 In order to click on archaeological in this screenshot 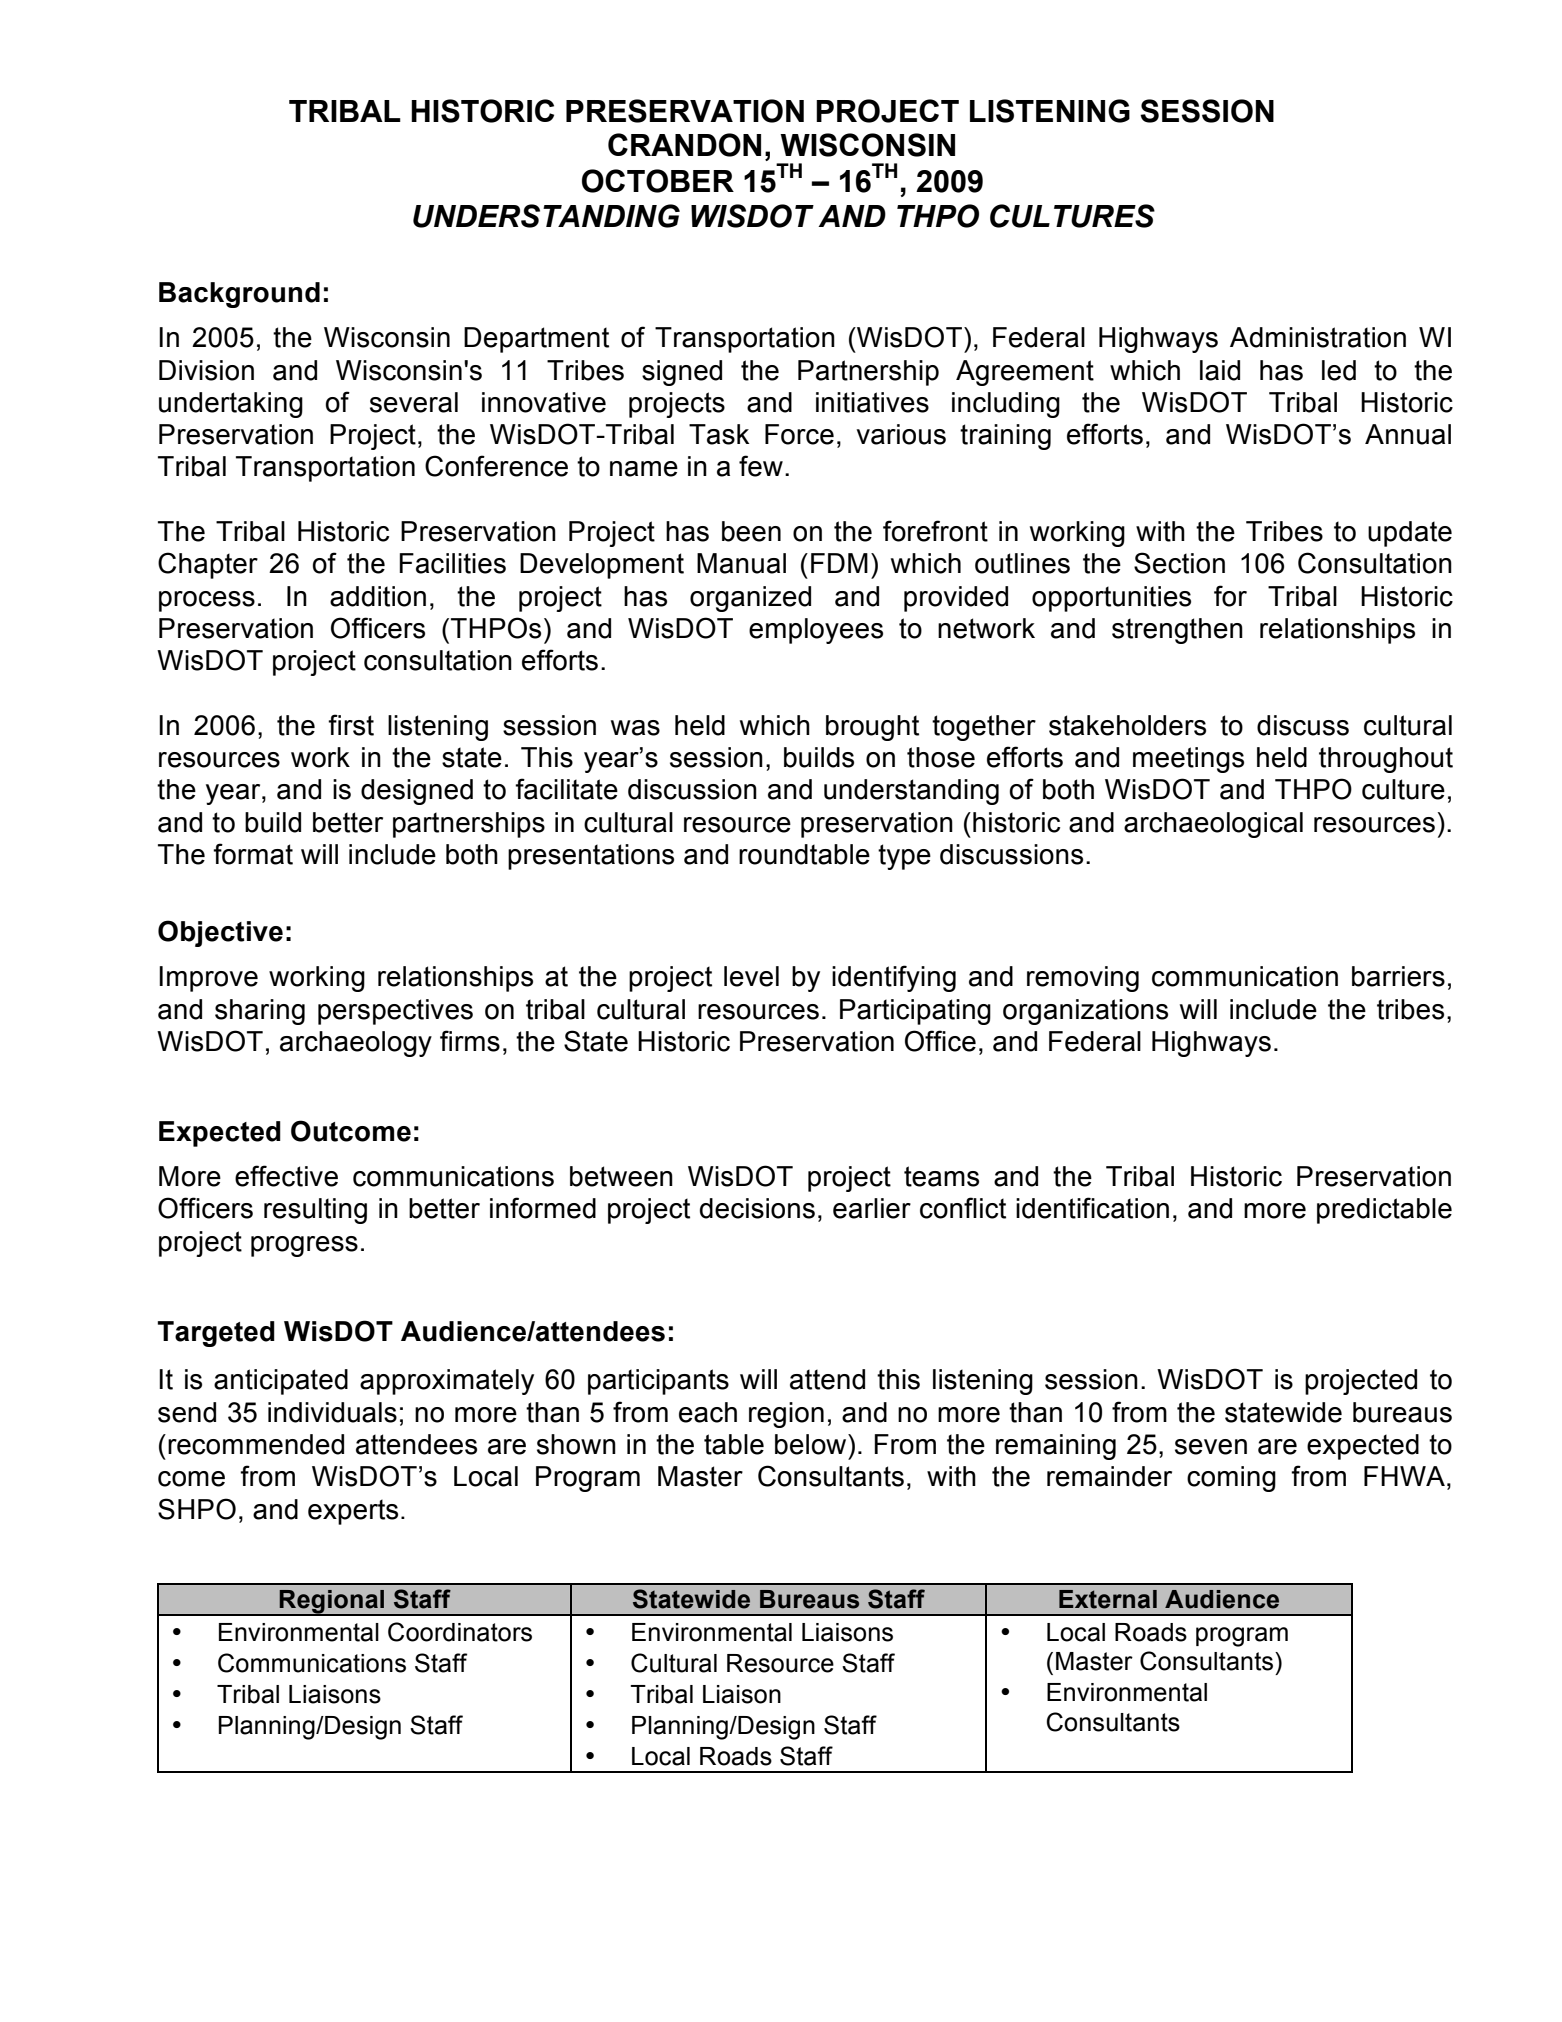, I will do `click(1213, 825)`.
